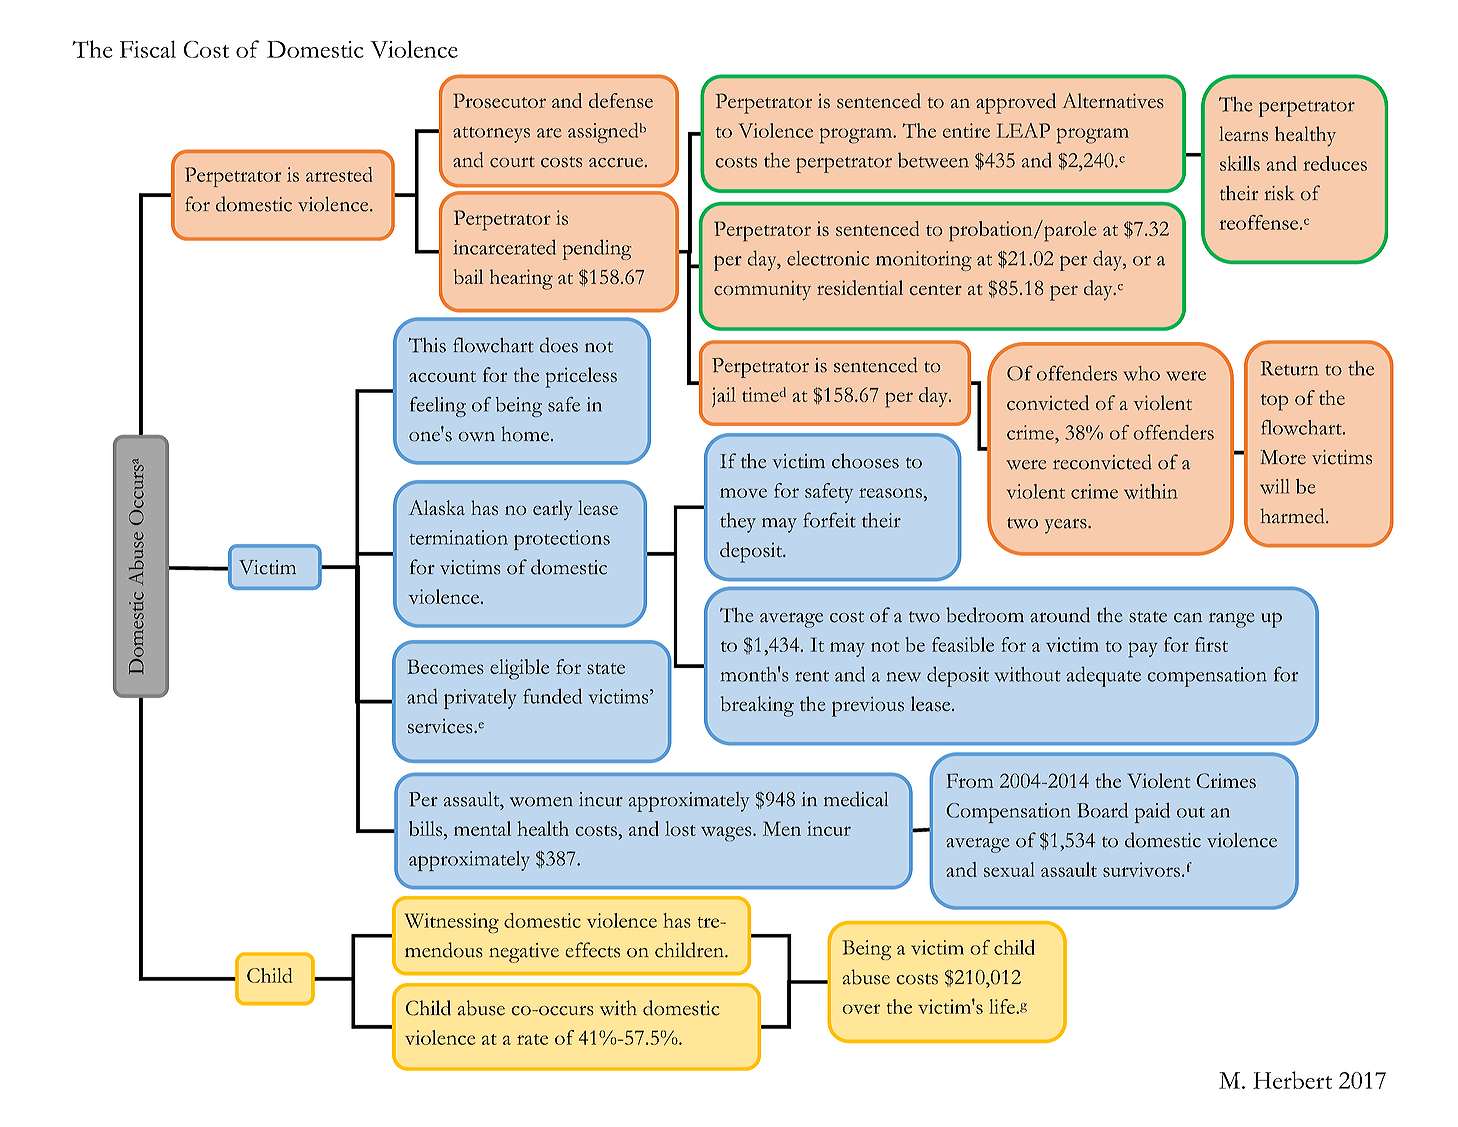  What do you see at coordinates (427, 830) in the document?
I see `bills` at bounding box center [427, 830].
